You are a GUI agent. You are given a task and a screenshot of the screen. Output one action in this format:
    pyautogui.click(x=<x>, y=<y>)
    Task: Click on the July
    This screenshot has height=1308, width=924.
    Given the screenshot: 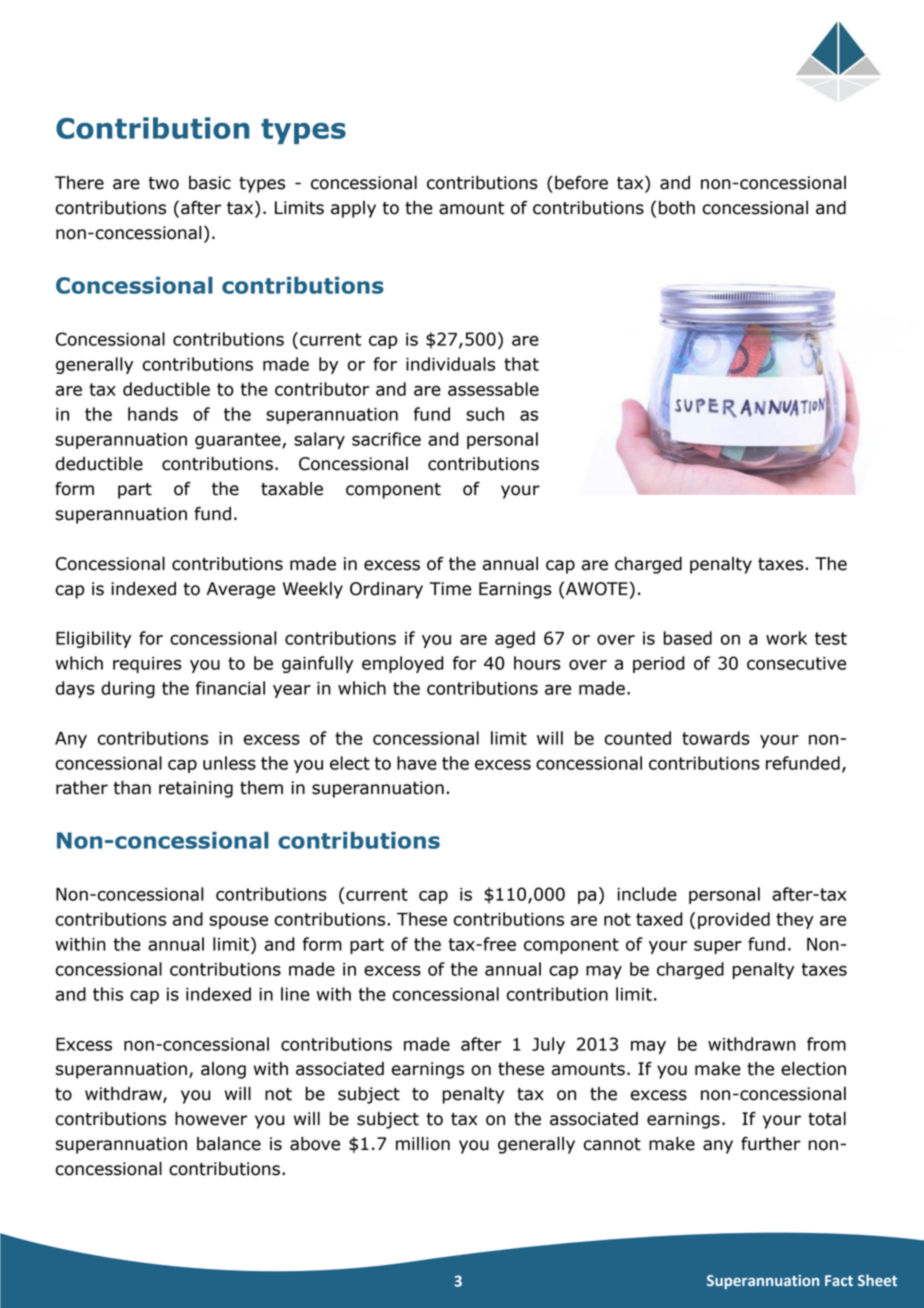 What is the action you would take?
    pyautogui.click(x=548, y=1045)
